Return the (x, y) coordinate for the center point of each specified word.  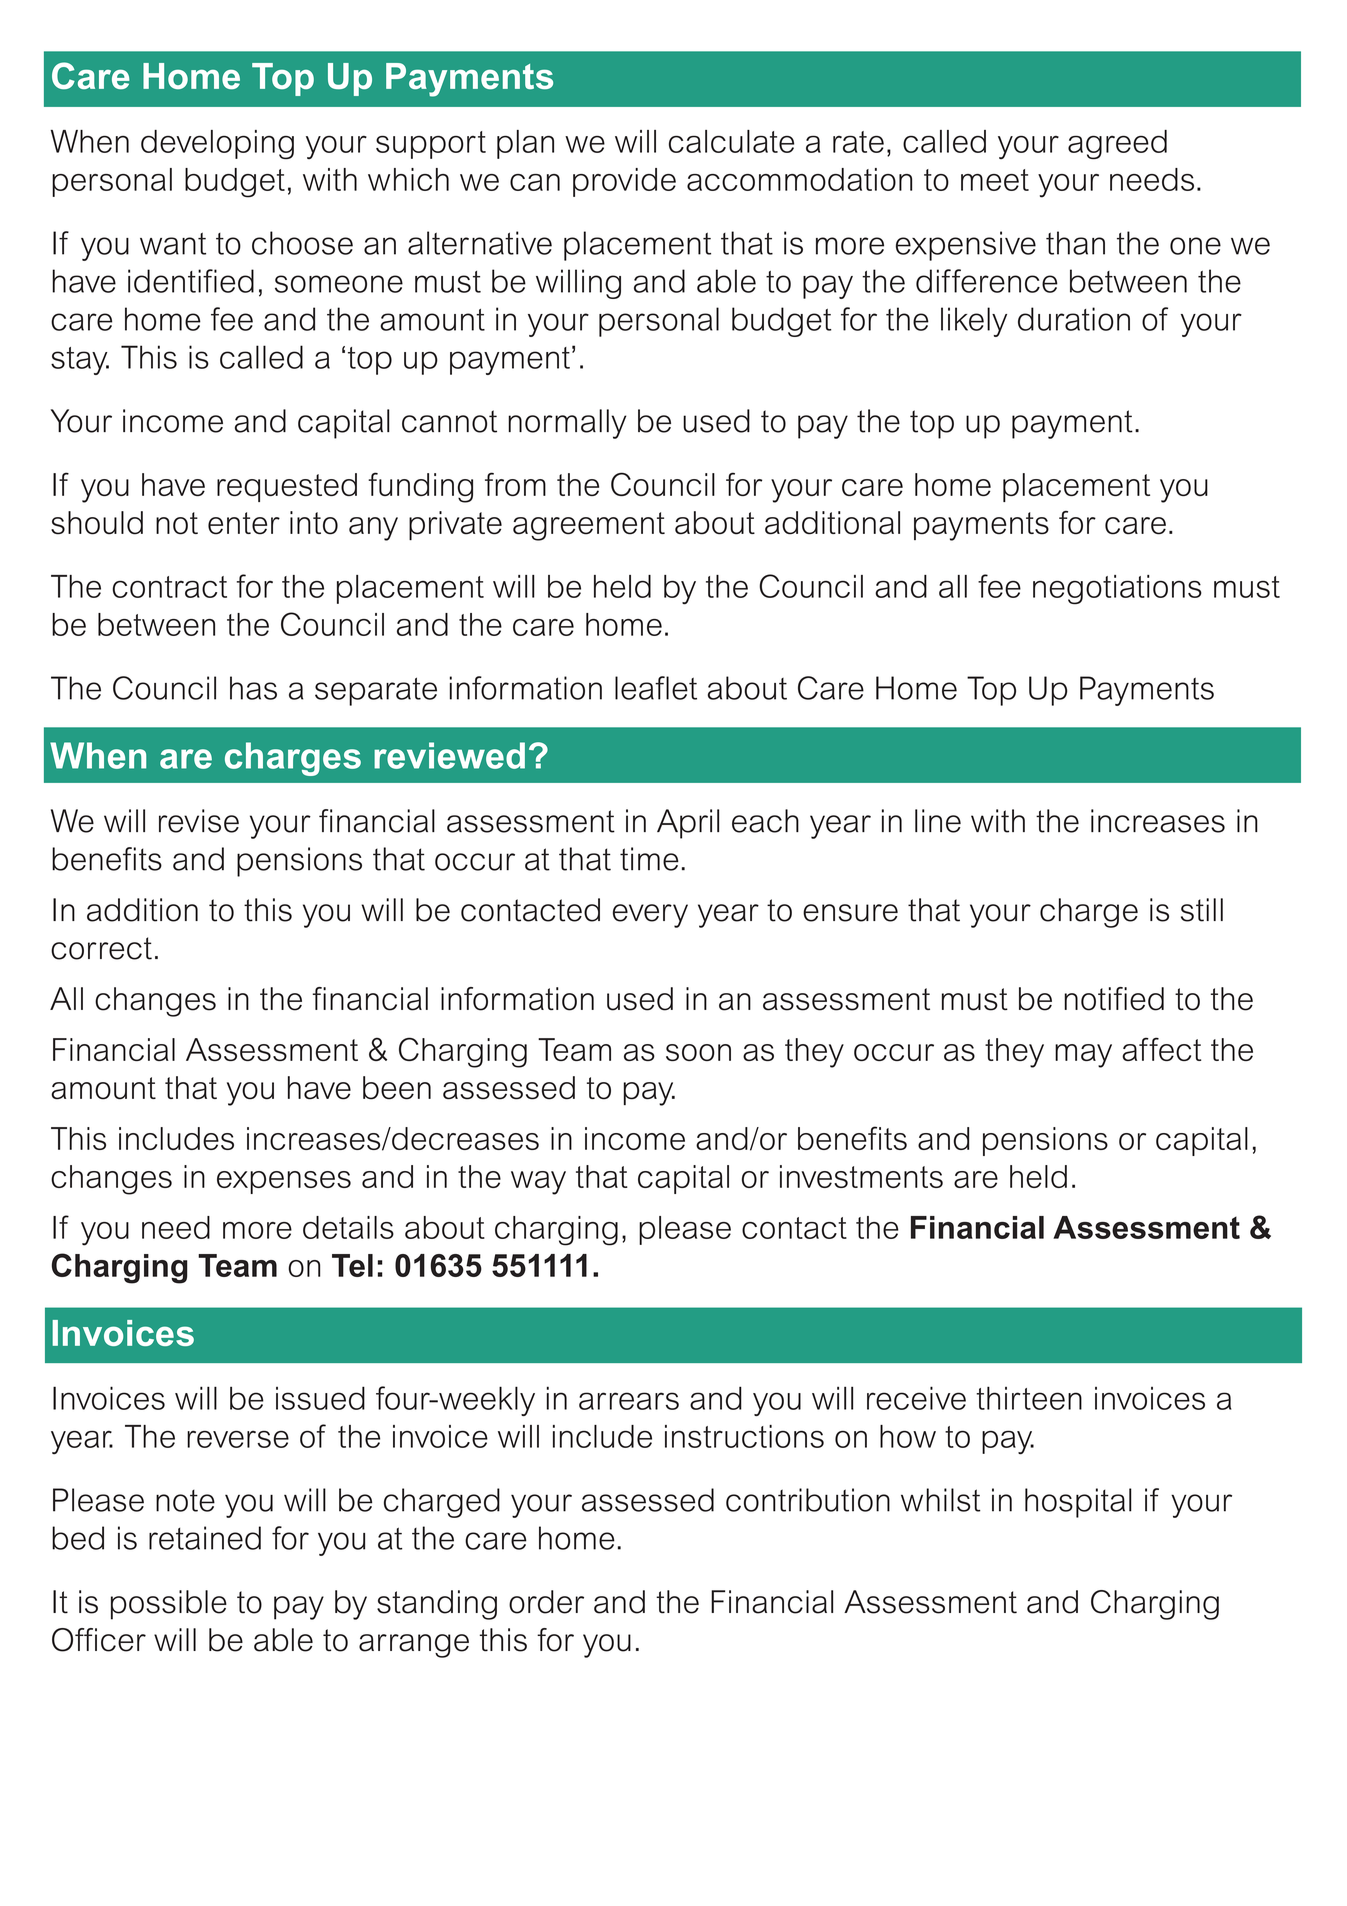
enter (244, 523)
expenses (284, 1182)
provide (624, 182)
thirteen (1029, 1398)
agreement (589, 526)
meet (995, 180)
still (1202, 910)
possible (169, 1605)
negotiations (1117, 589)
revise (199, 821)
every (650, 916)
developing (217, 144)
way (538, 1183)
